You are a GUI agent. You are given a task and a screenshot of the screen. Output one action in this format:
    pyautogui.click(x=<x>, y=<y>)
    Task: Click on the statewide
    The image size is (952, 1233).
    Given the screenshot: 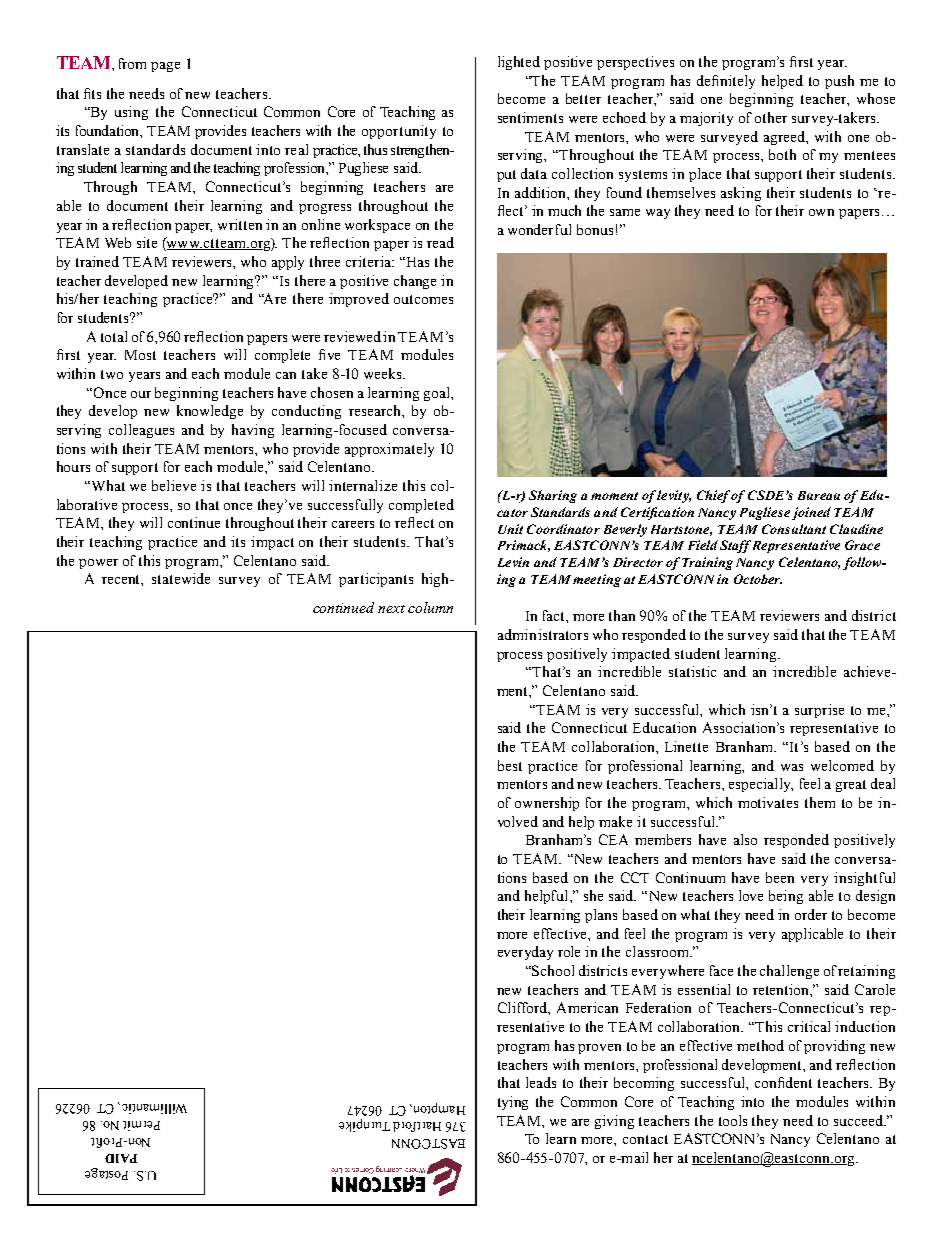 What is the action you would take?
    pyautogui.click(x=181, y=578)
